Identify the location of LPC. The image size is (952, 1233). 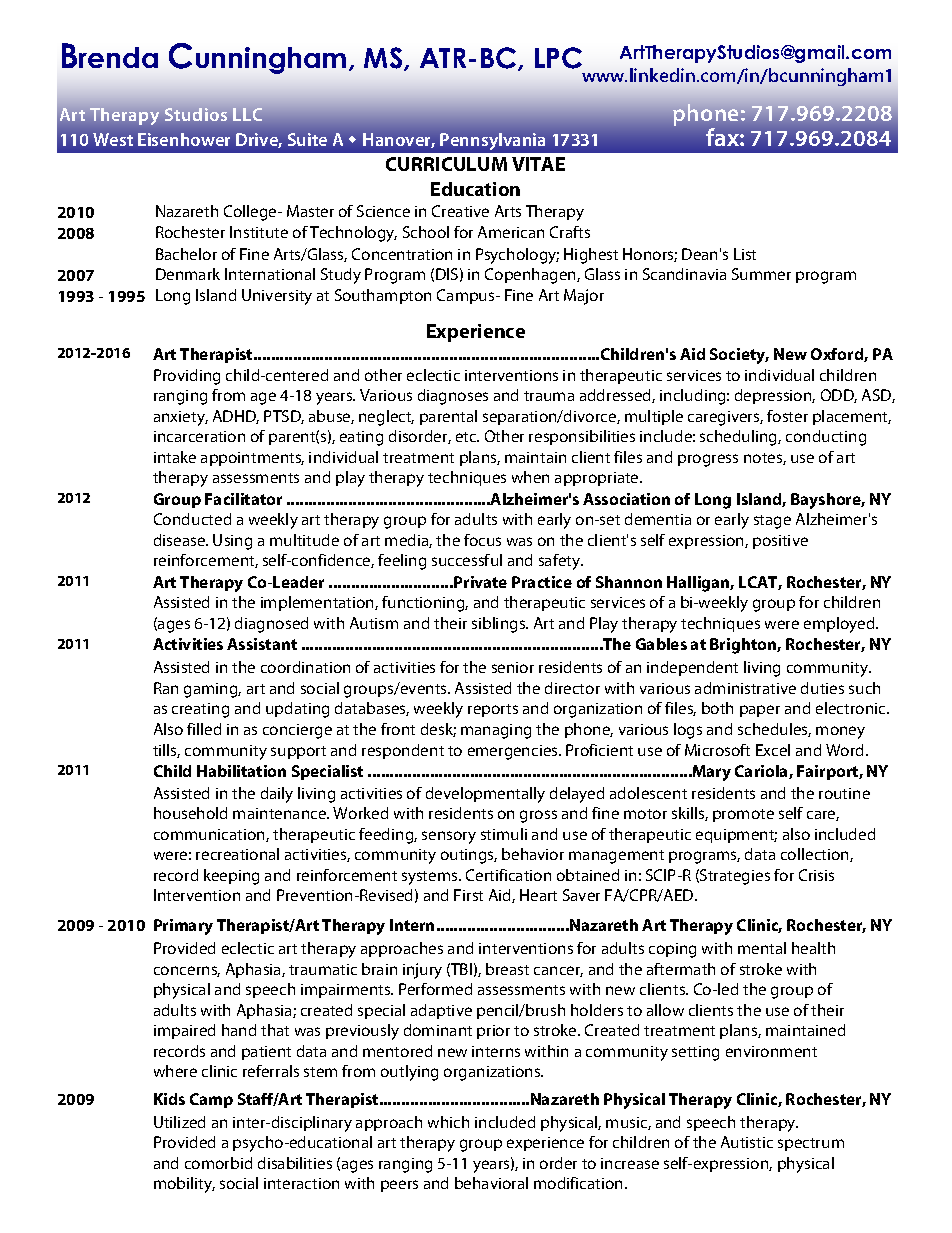
(558, 58).
